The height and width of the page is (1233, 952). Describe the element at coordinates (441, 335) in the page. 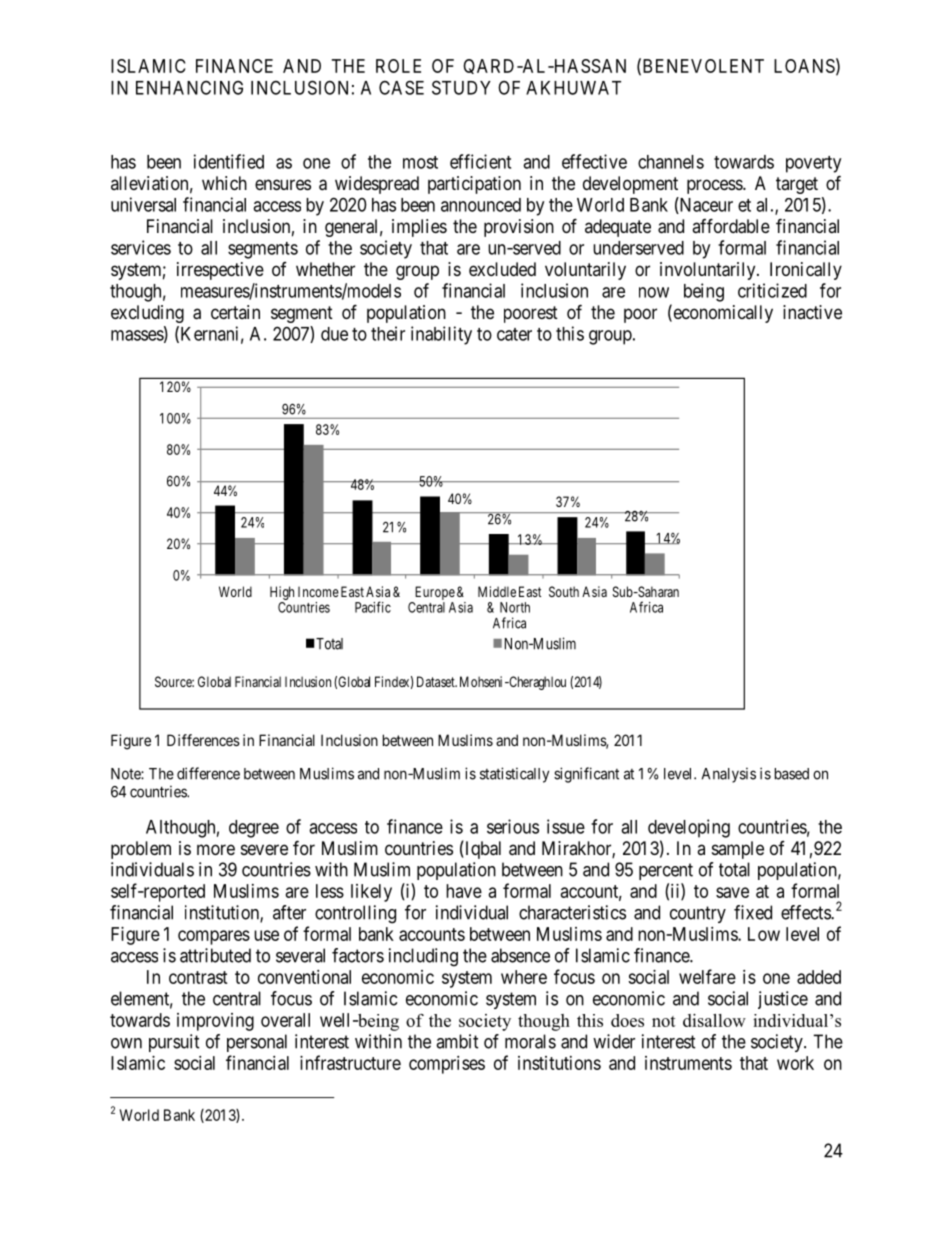

I see `inability` at that location.
